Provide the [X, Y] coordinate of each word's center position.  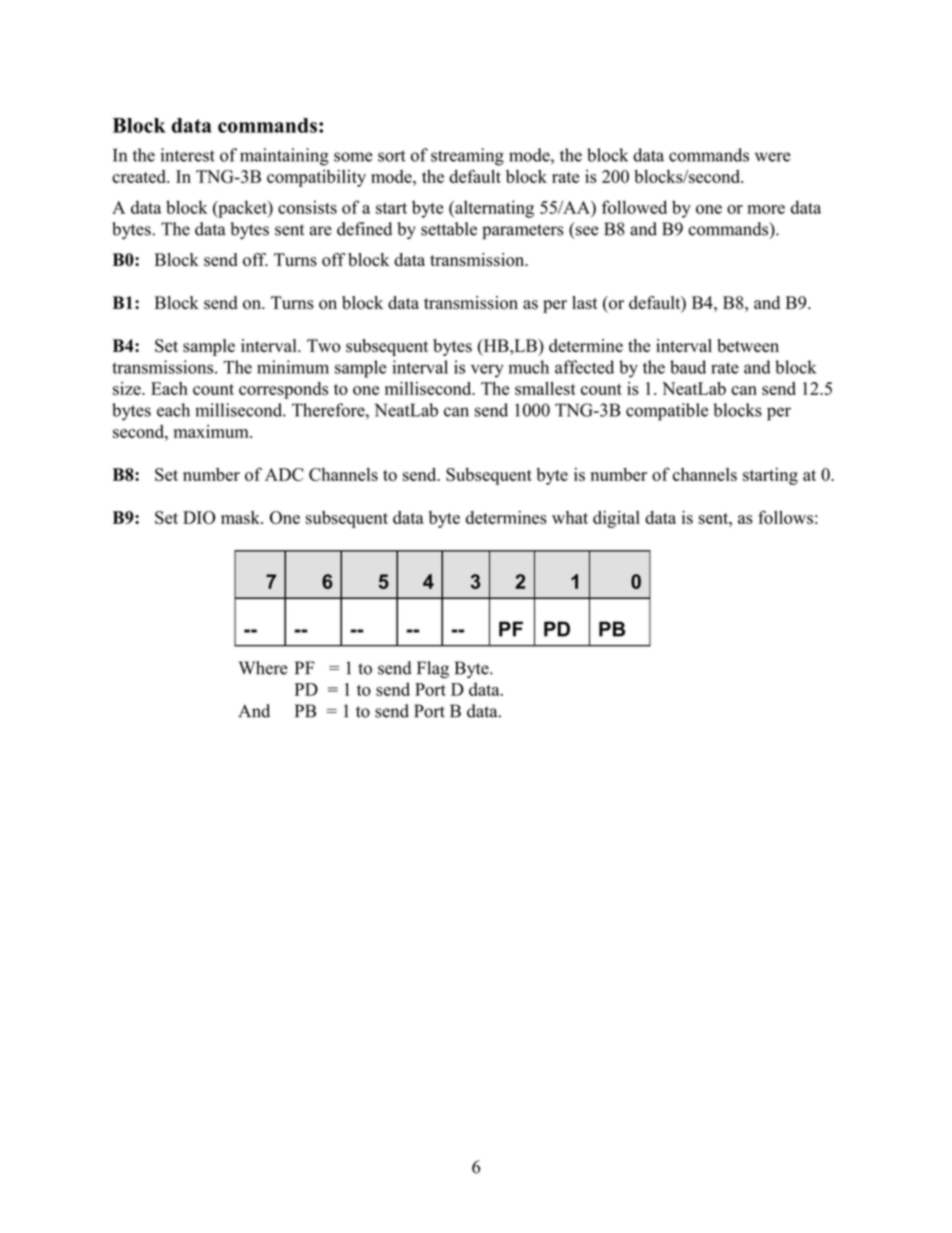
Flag [433, 670]
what [570, 517]
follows [785, 517]
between [748, 346]
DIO [199, 517]
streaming [467, 157]
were [773, 157]
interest [188, 155]
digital [616, 519]
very [487, 371]
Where [263, 668]
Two [324, 346]
